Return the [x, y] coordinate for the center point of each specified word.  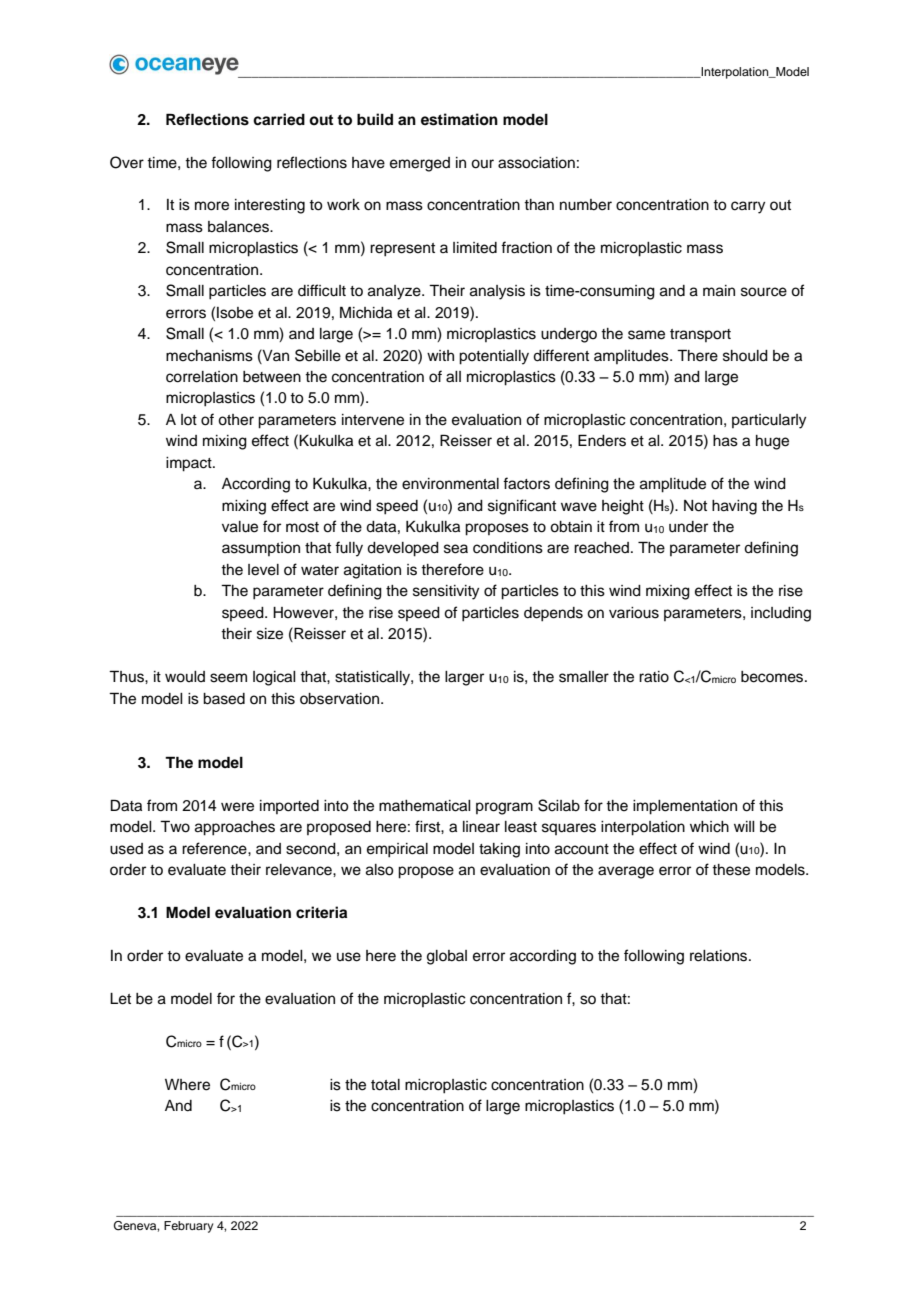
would [185, 677]
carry [748, 207]
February [188, 1227]
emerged [420, 164]
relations [720, 956]
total [385, 1085]
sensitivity [446, 592]
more [212, 206]
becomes [773, 677]
